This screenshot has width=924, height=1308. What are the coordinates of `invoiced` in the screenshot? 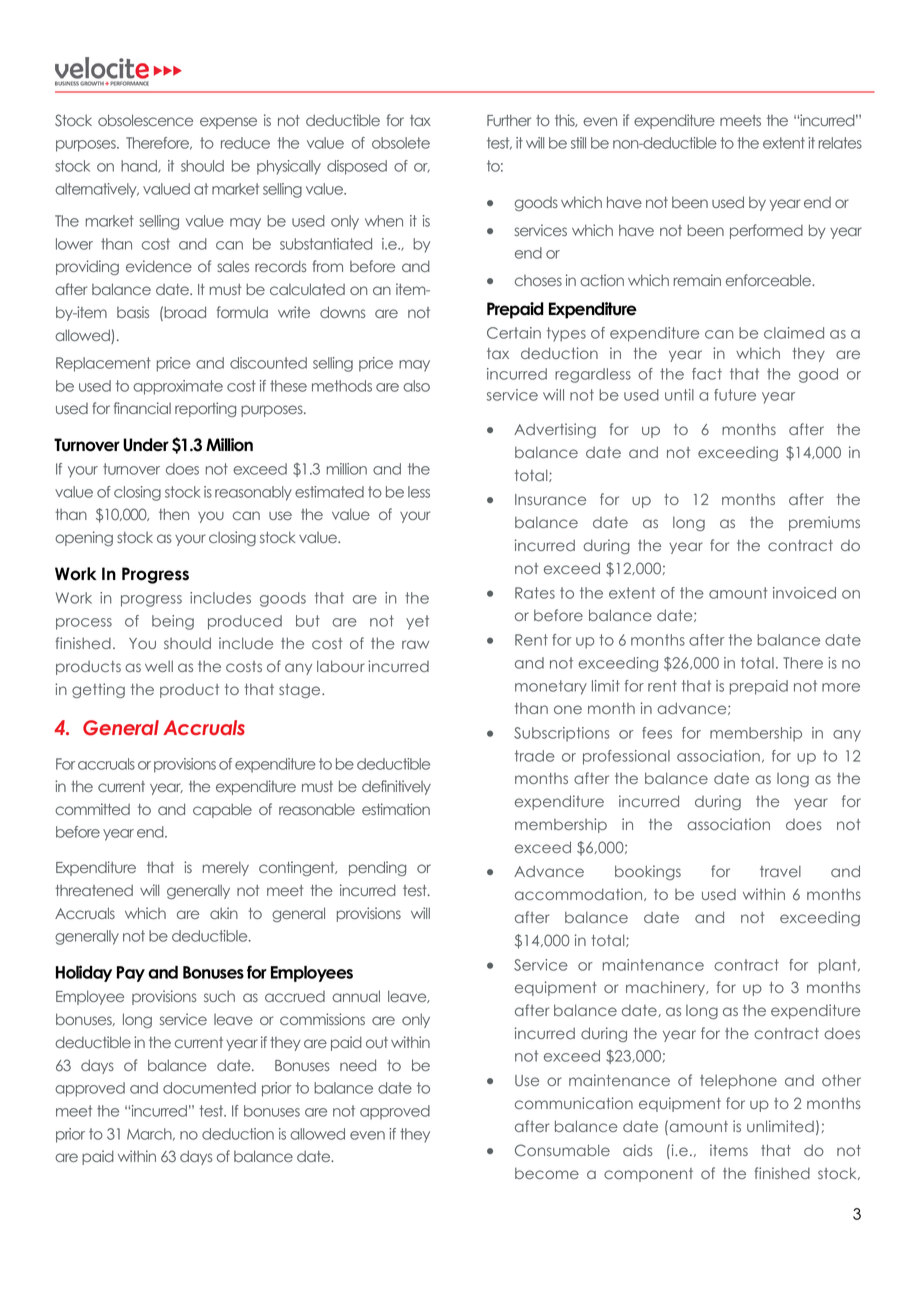 It's located at (804, 593).
